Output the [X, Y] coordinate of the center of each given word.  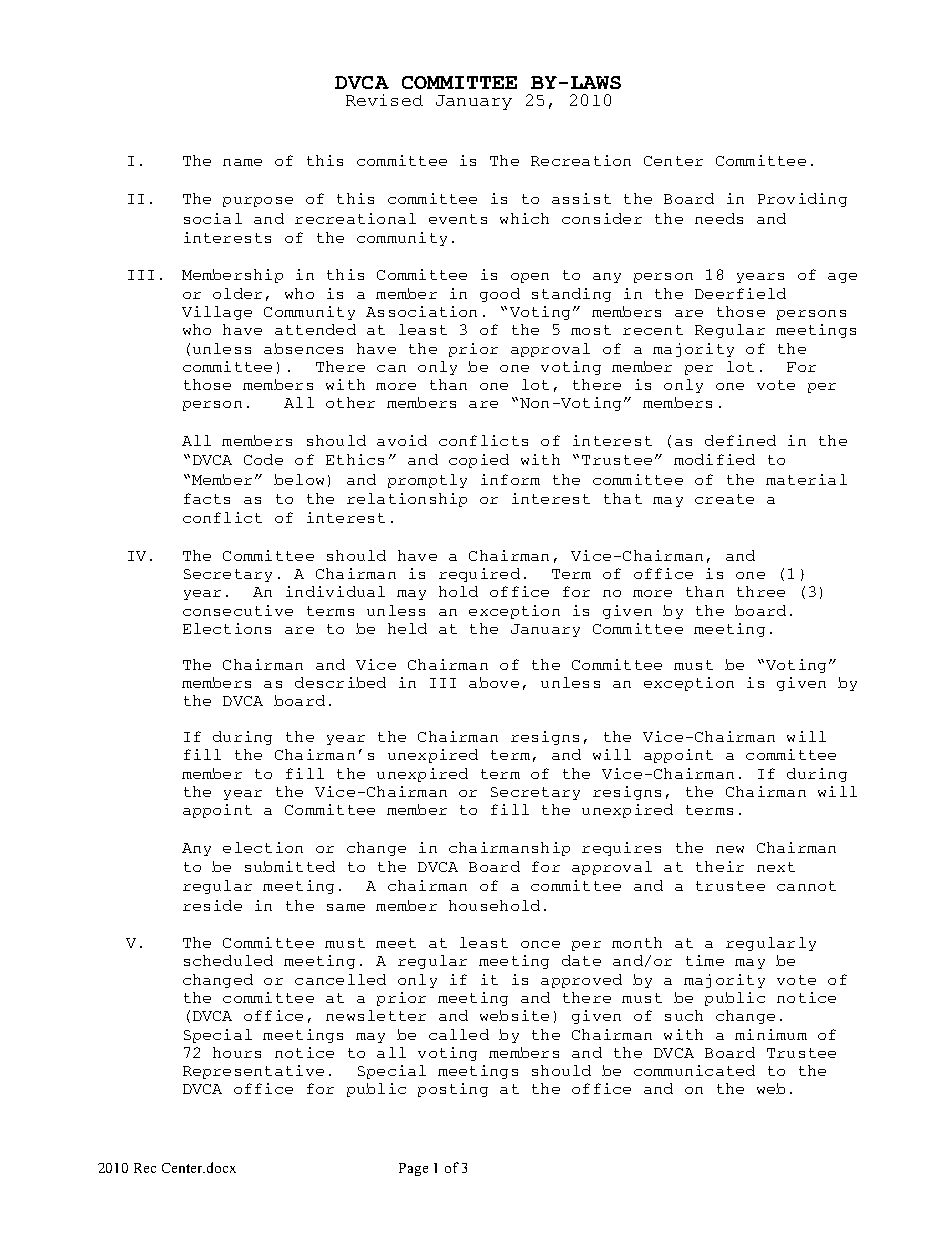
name [242, 162]
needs [719, 218]
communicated [694, 1070]
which [524, 218]
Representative [253, 1072]
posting [453, 1090]
